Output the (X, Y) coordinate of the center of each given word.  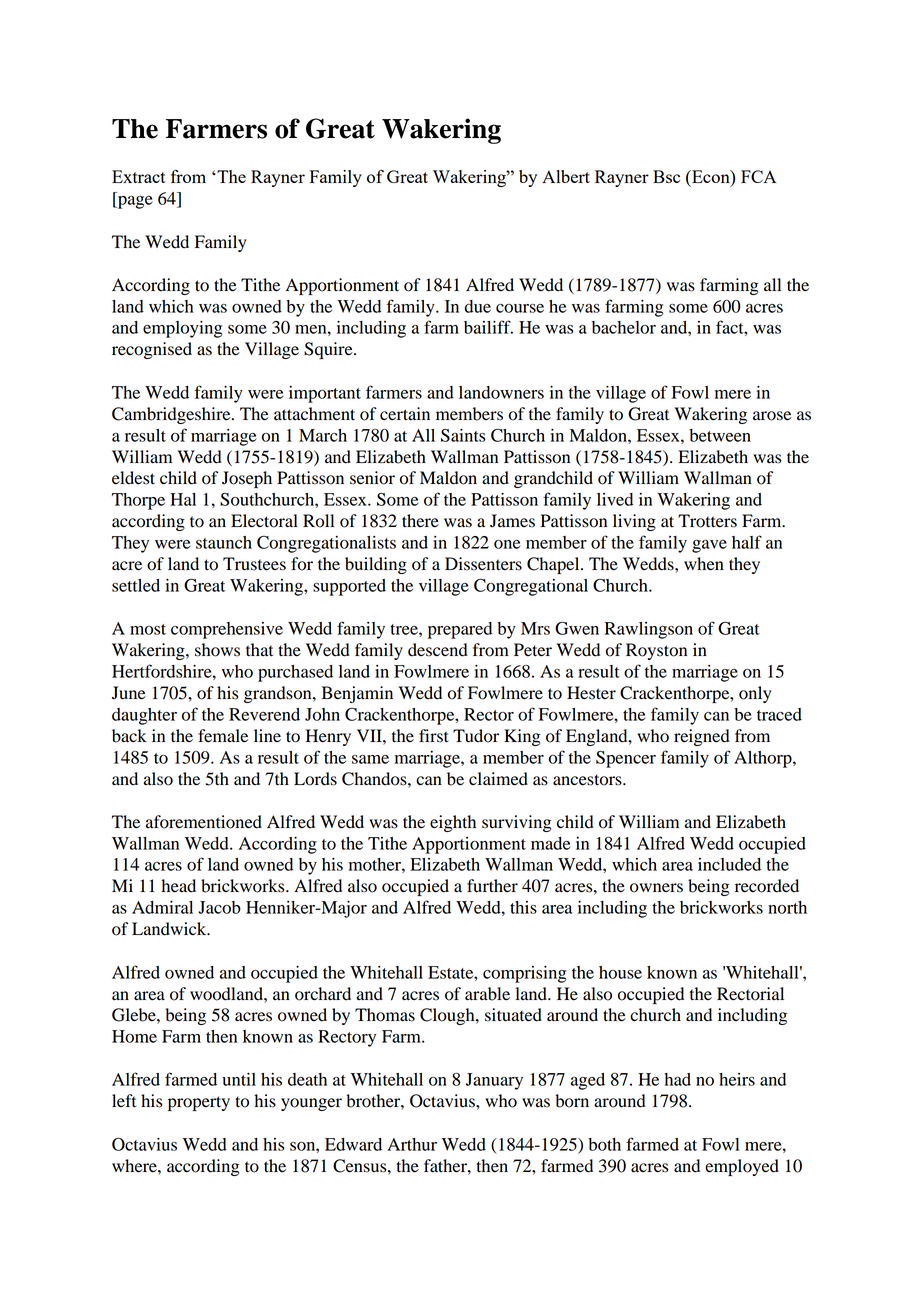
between (720, 435)
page (134, 202)
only (755, 694)
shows (217, 650)
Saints (463, 435)
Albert (566, 176)
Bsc (666, 176)
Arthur (412, 1144)
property (199, 1103)
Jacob (219, 907)
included (729, 864)
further (492, 886)
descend (438, 650)
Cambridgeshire (172, 415)
